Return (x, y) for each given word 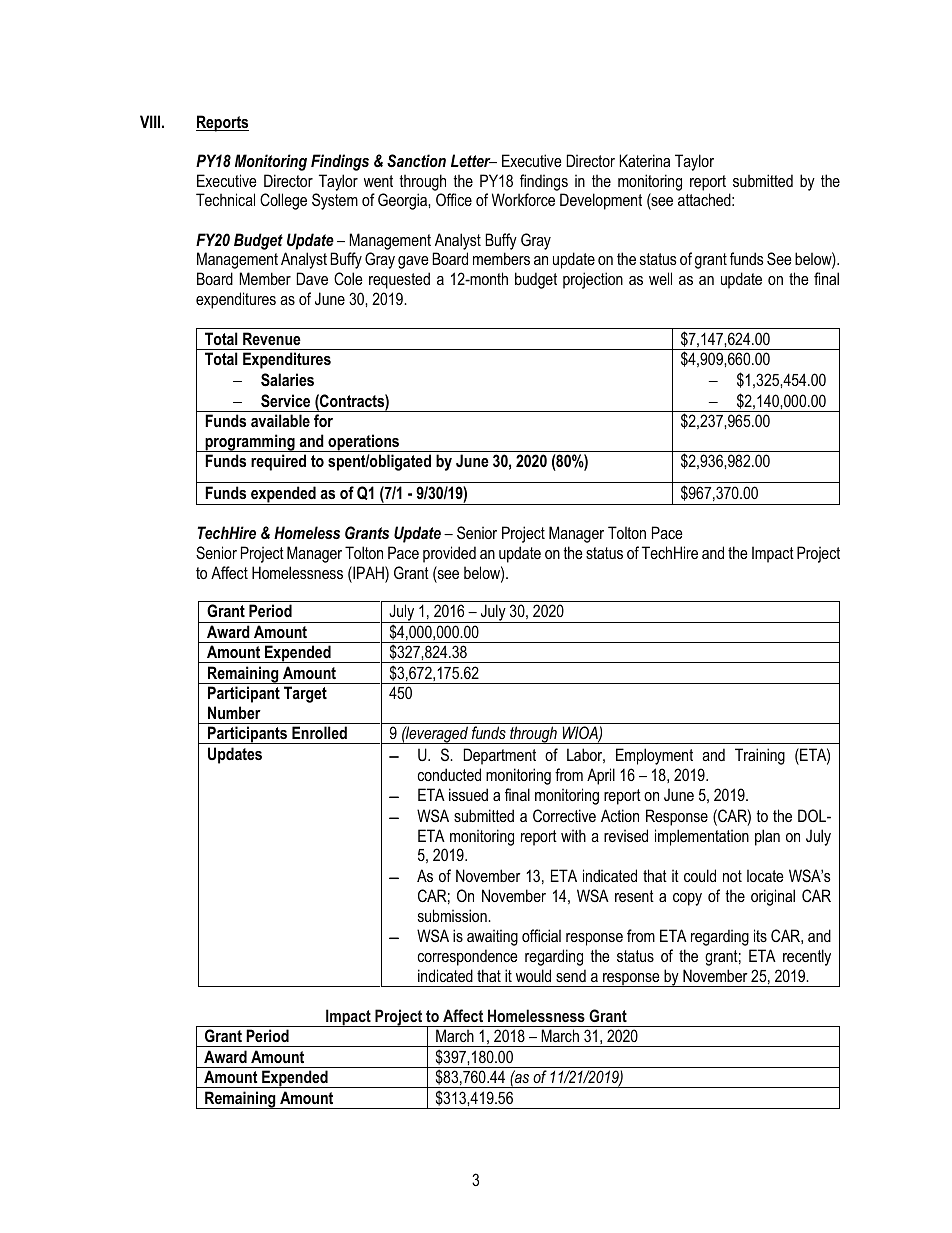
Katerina (644, 160)
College (283, 201)
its (760, 935)
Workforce (523, 199)
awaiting (492, 937)
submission (453, 915)
